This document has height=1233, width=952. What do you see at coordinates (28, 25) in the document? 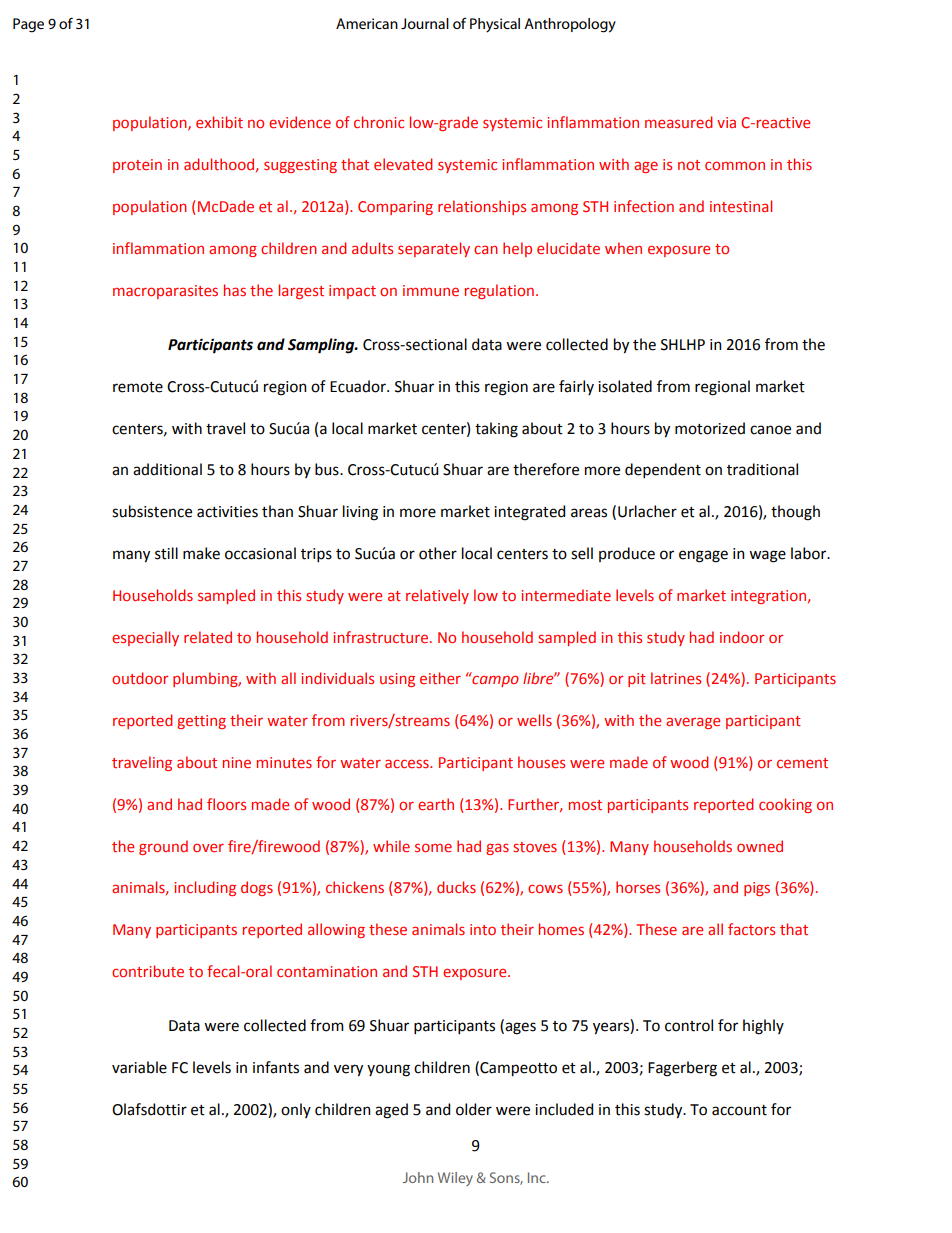
I see `Page` at bounding box center [28, 25].
